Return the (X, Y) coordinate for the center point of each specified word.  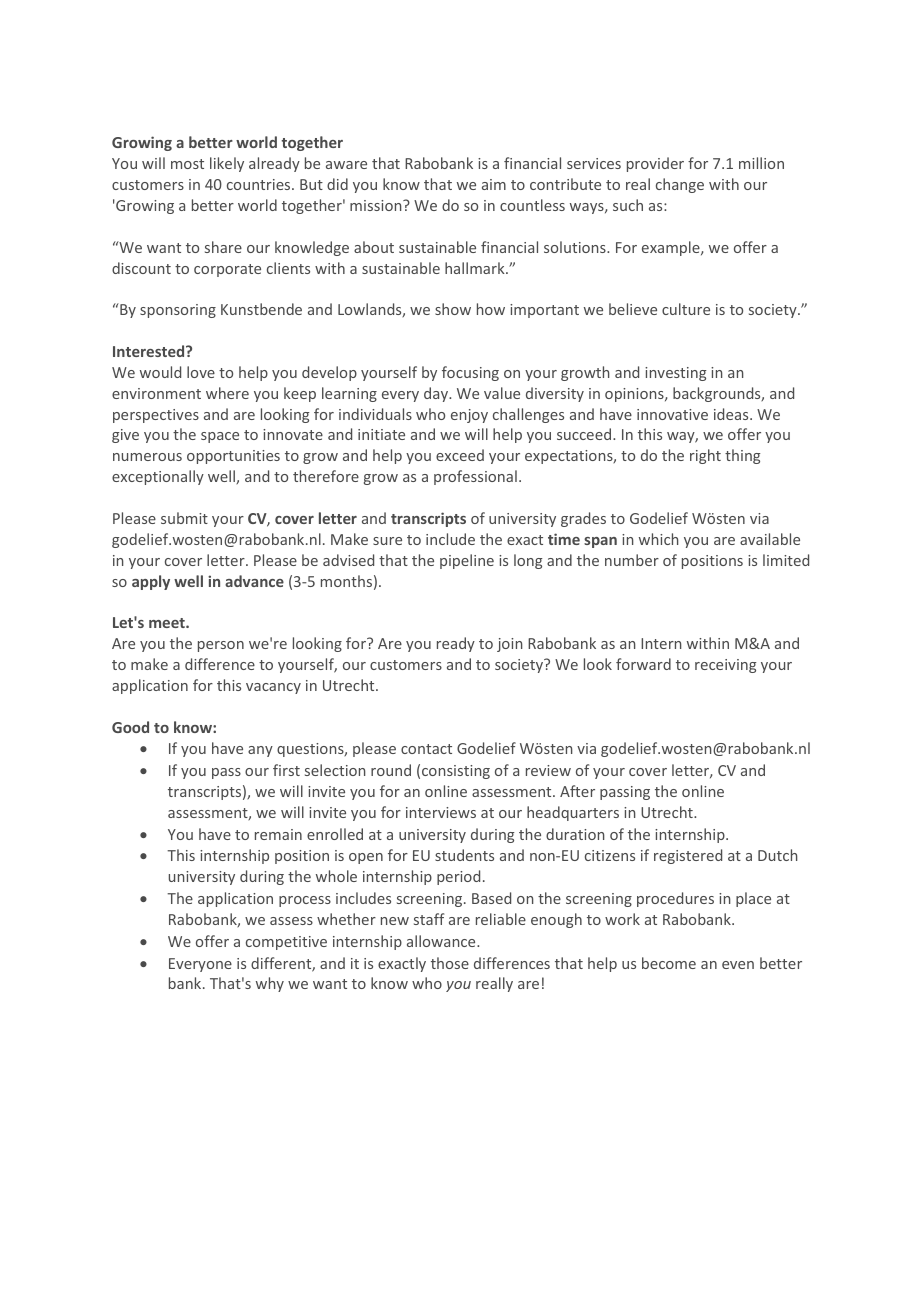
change (680, 185)
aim (494, 184)
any (260, 751)
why (270, 984)
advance (254, 581)
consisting (456, 772)
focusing (470, 373)
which (659, 539)
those (450, 963)
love (201, 372)
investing (675, 374)
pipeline (467, 561)
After (577, 791)
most (187, 164)
